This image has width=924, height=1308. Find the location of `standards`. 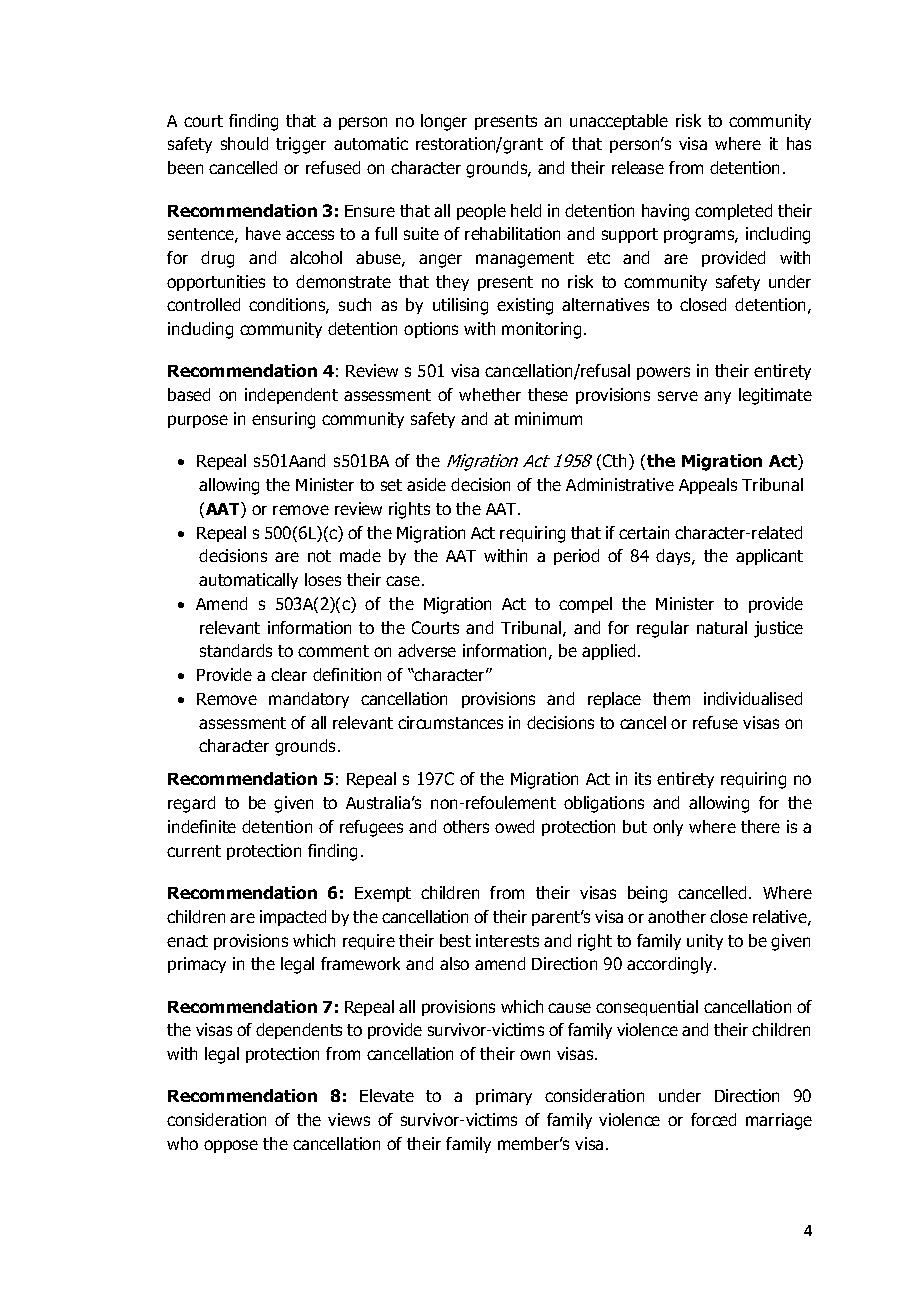

standards is located at coordinates (236, 650).
